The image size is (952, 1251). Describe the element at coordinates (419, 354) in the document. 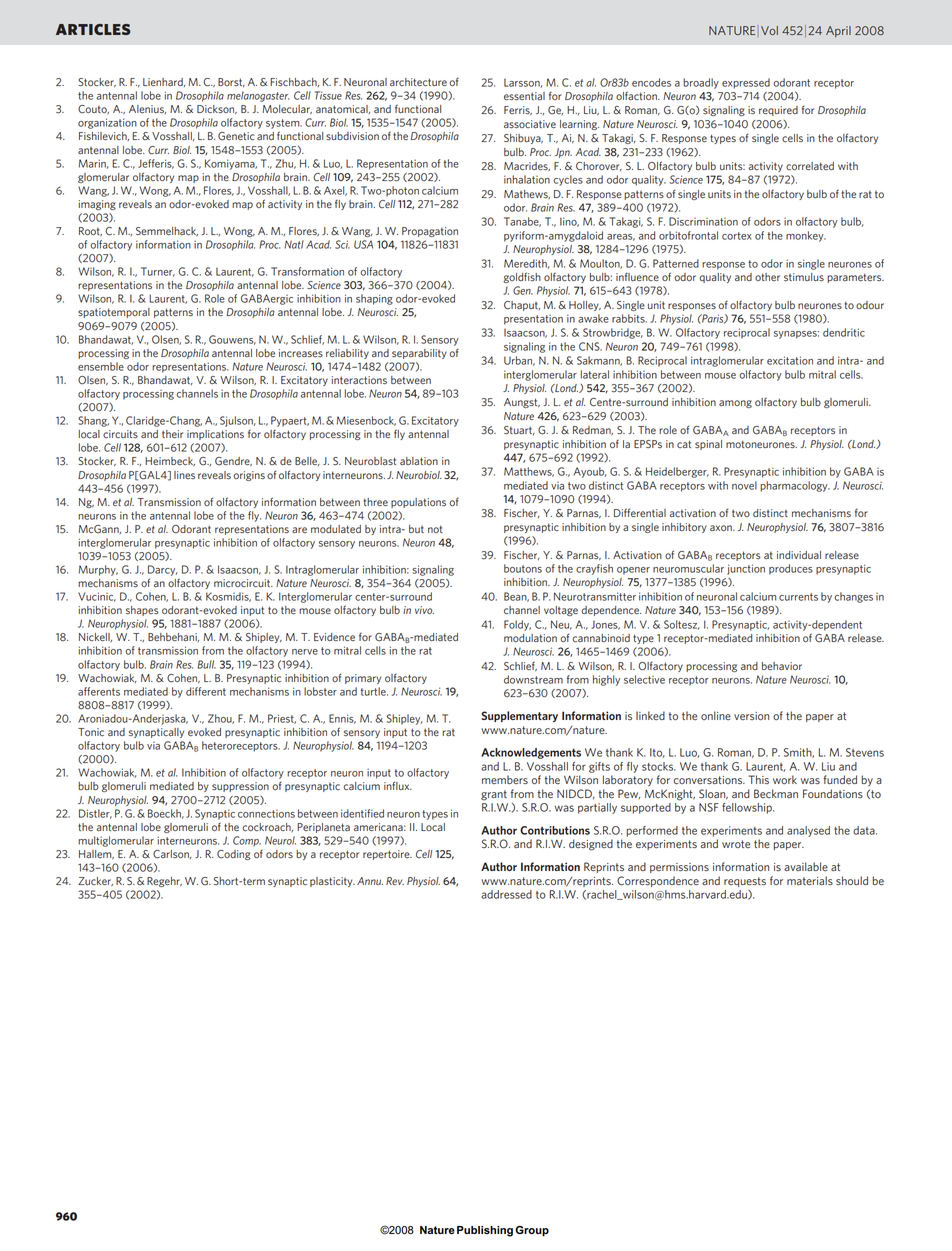

I see `separability` at that location.
